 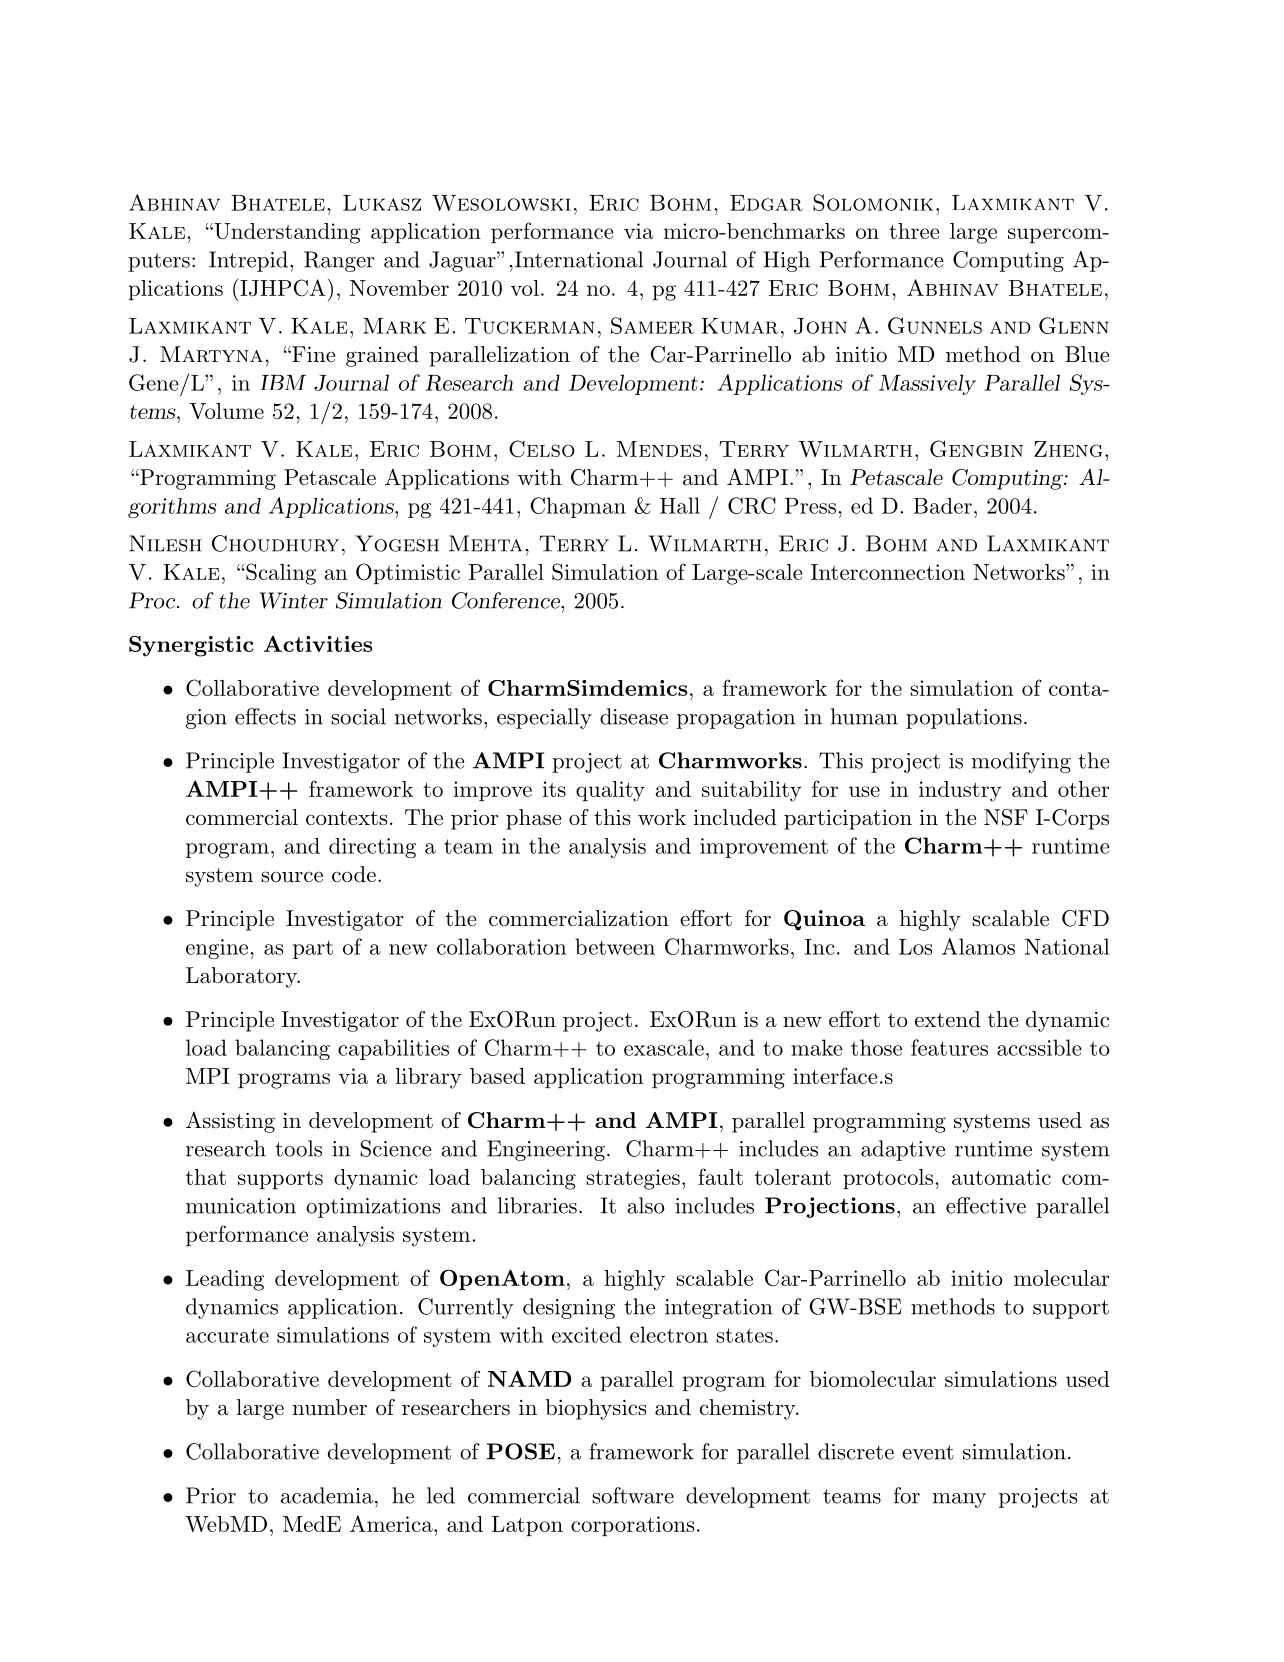 What do you see at coordinates (959, 1500) in the page?
I see `many` at bounding box center [959, 1500].
